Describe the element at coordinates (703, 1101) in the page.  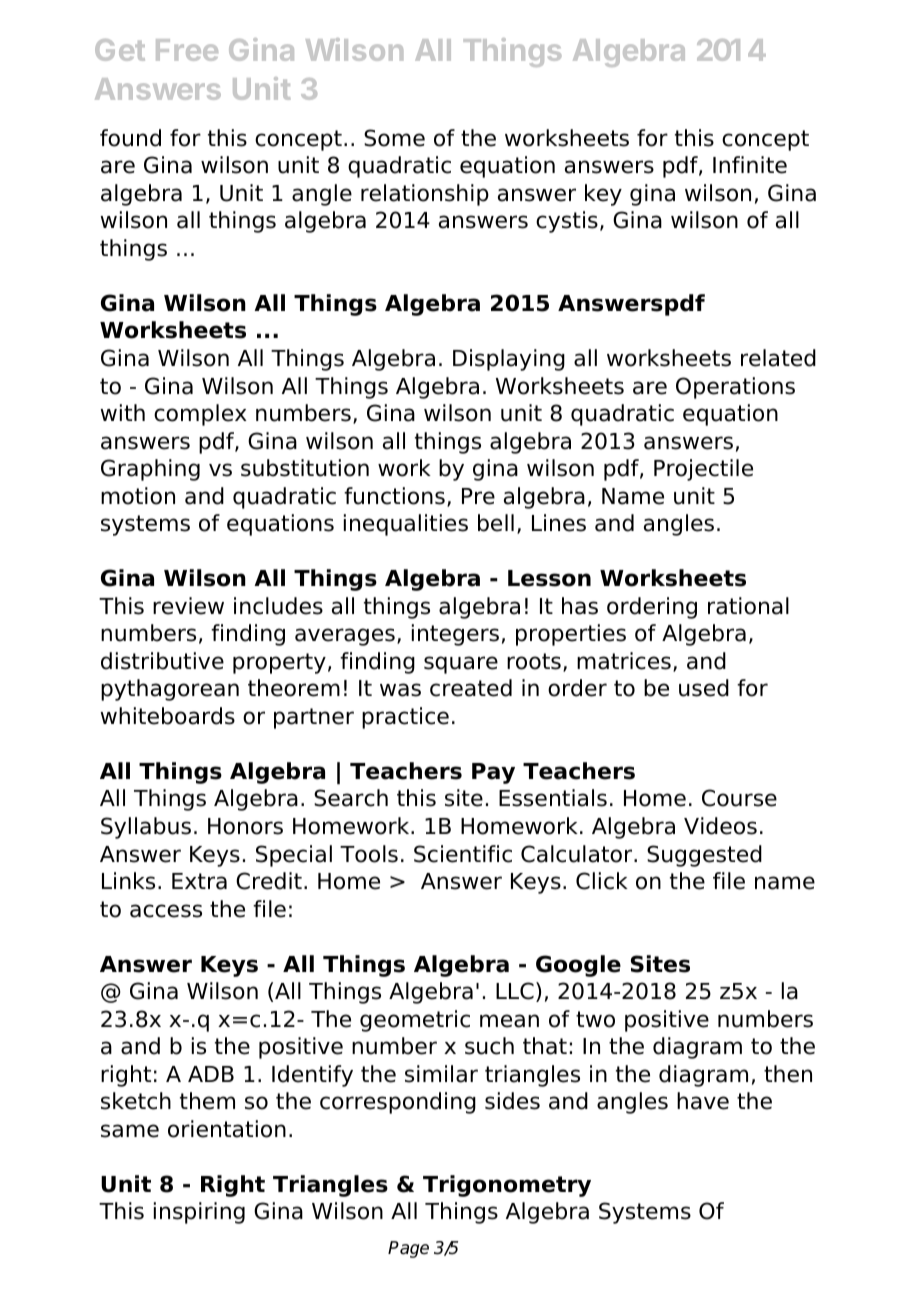
I see `have` at that location.
